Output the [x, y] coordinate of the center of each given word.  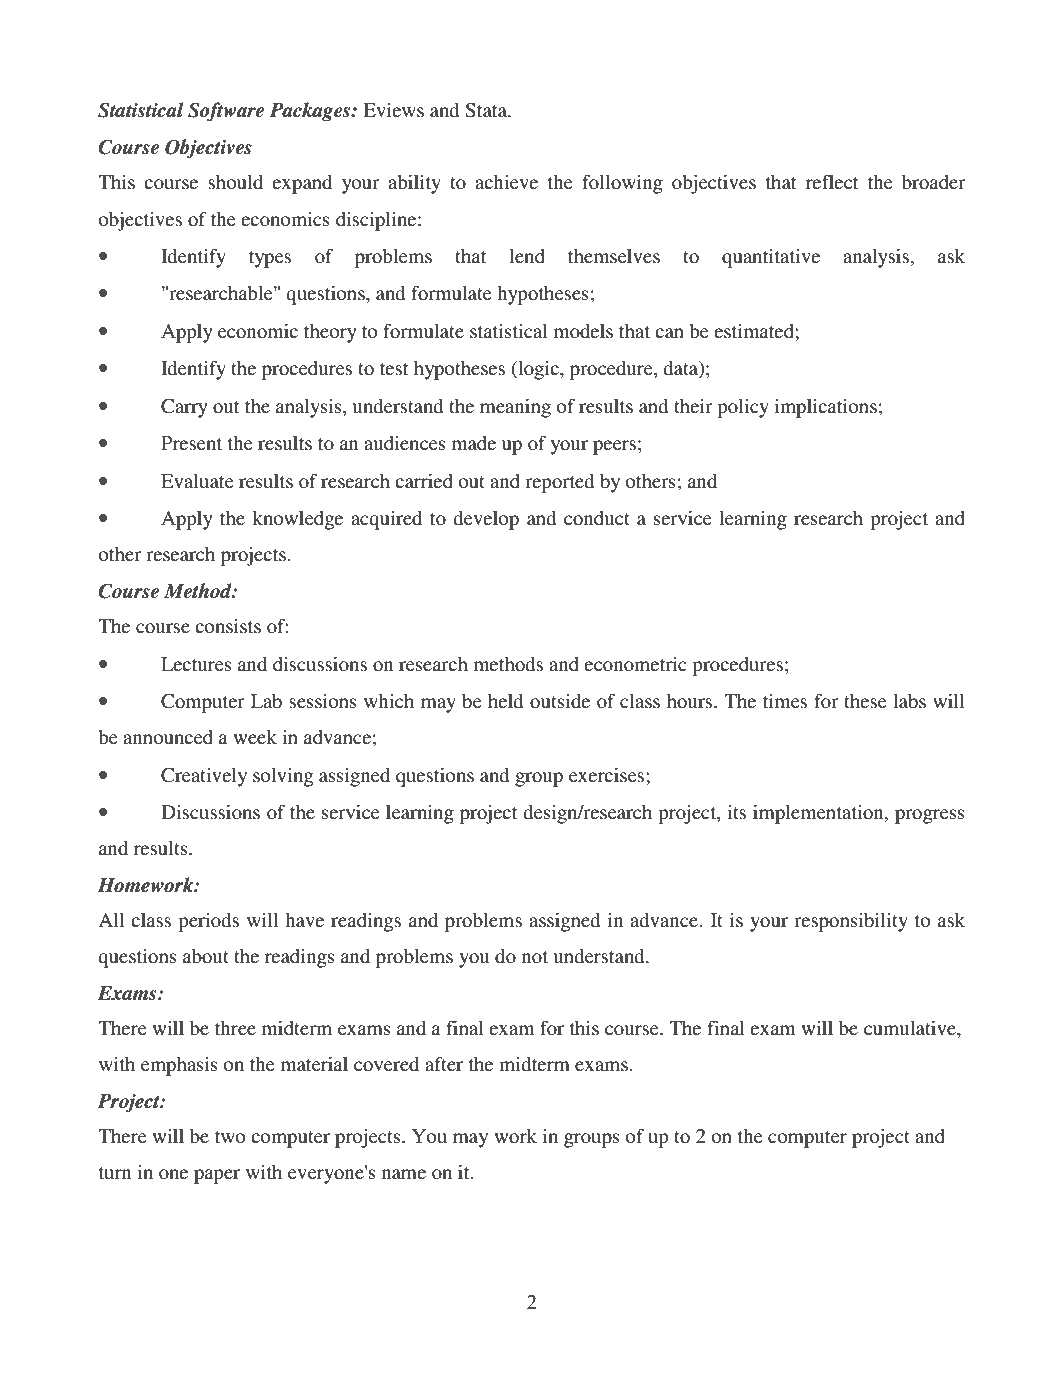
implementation [819, 814]
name [404, 1174]
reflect [832, 181]
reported [559, 483]
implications [825, 408]
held [505, 701]
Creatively [204, 777]
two [230, 1137]
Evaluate [197, 481]
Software [226, 112]
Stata [487, 110]
